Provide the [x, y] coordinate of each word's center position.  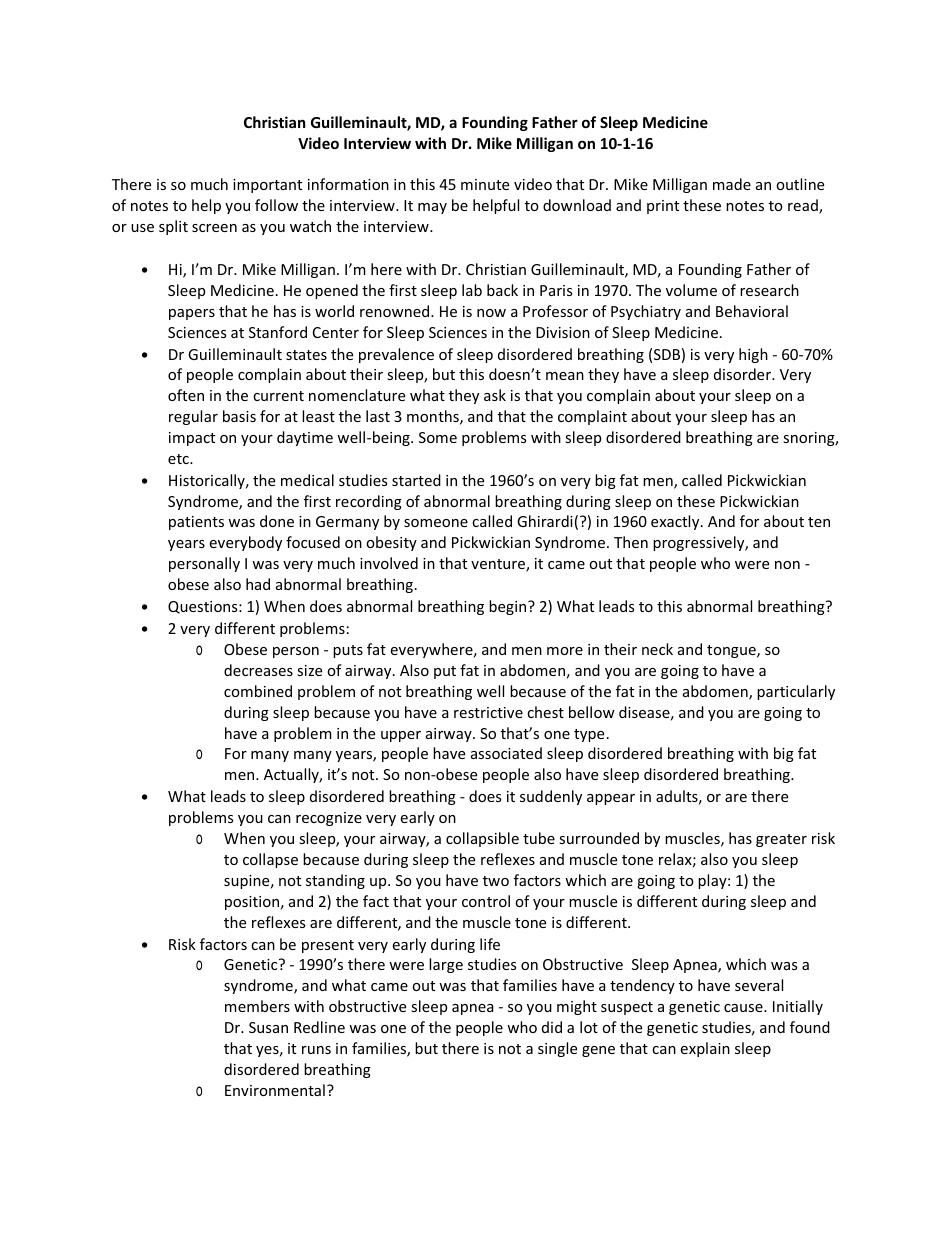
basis [239, 416]
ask [495, 395]
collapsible [482, 839]
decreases [258, 670]
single [557, 1049]
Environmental [275, 1090]
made [732, 184]
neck [657, 649]
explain [705, 1049]
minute [485, 184]
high [753, 355]
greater [781, 840]
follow [276, 205]
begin [509, 607]
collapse [270, 860]
